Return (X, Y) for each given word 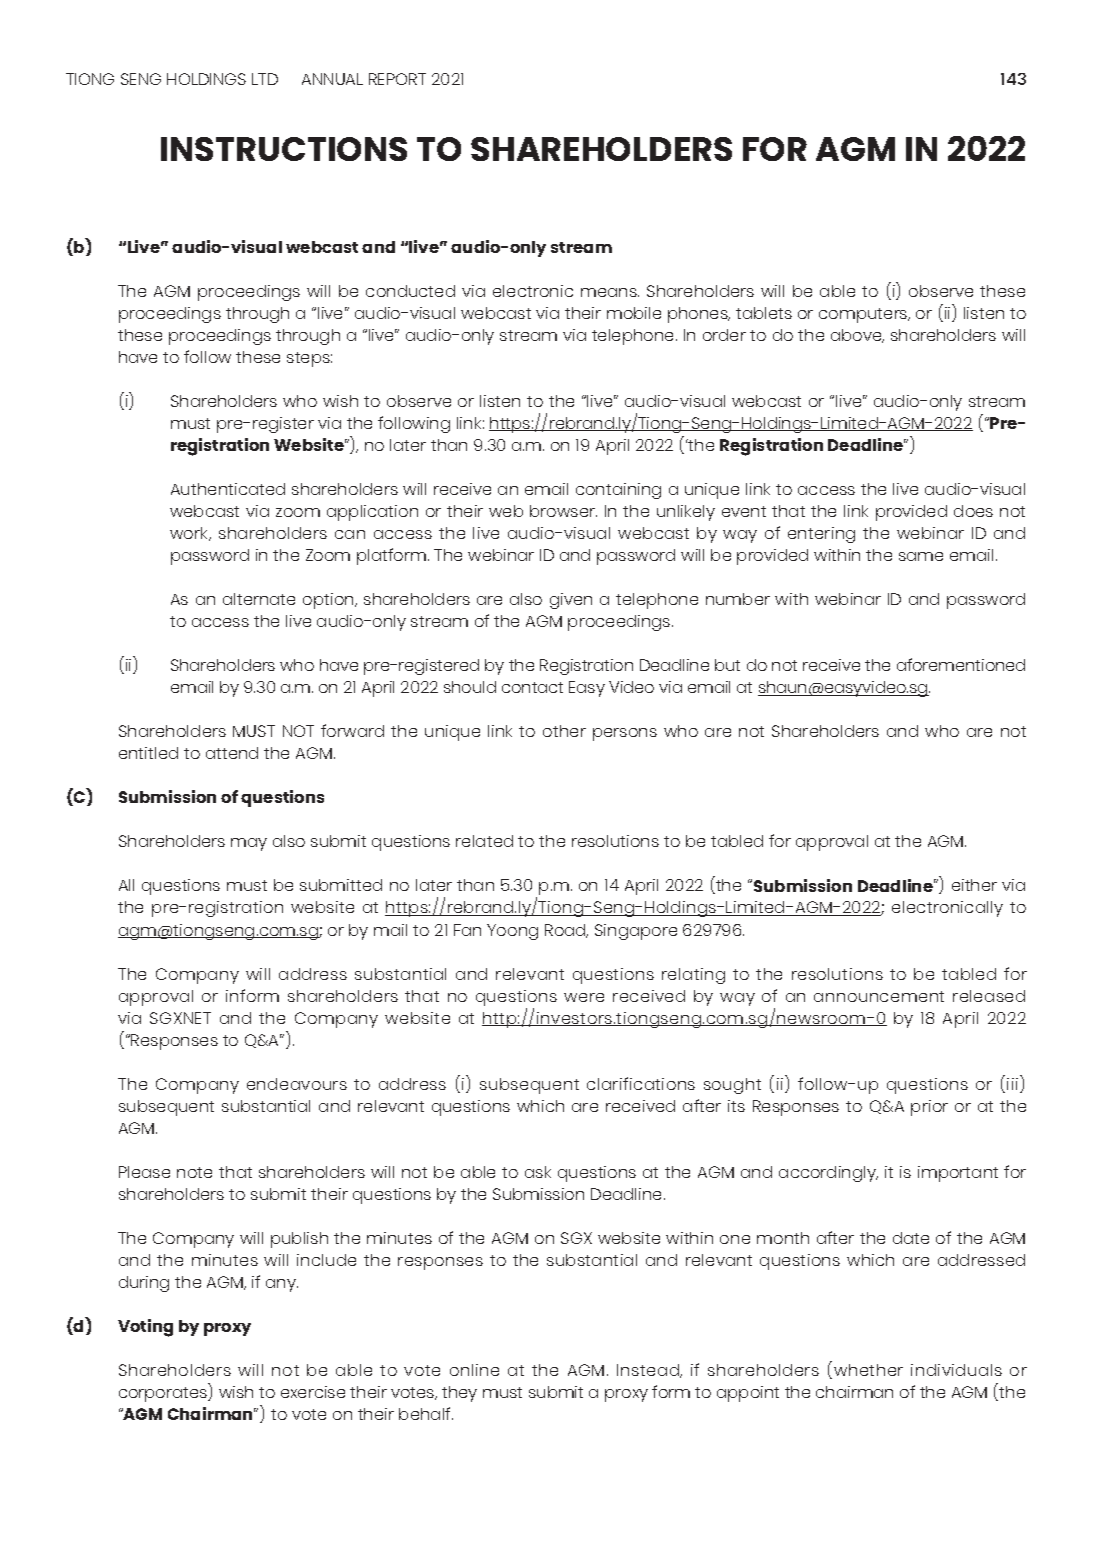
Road (566, 931)
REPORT (397, 79)
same (921, 556)
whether (868, 1370)
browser (563, 511)
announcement (879, 996)
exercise (313, 1392)
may (249, 844)
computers (864, 315)
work (190, 534)
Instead (649, 1371)
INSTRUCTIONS (284, 149)
